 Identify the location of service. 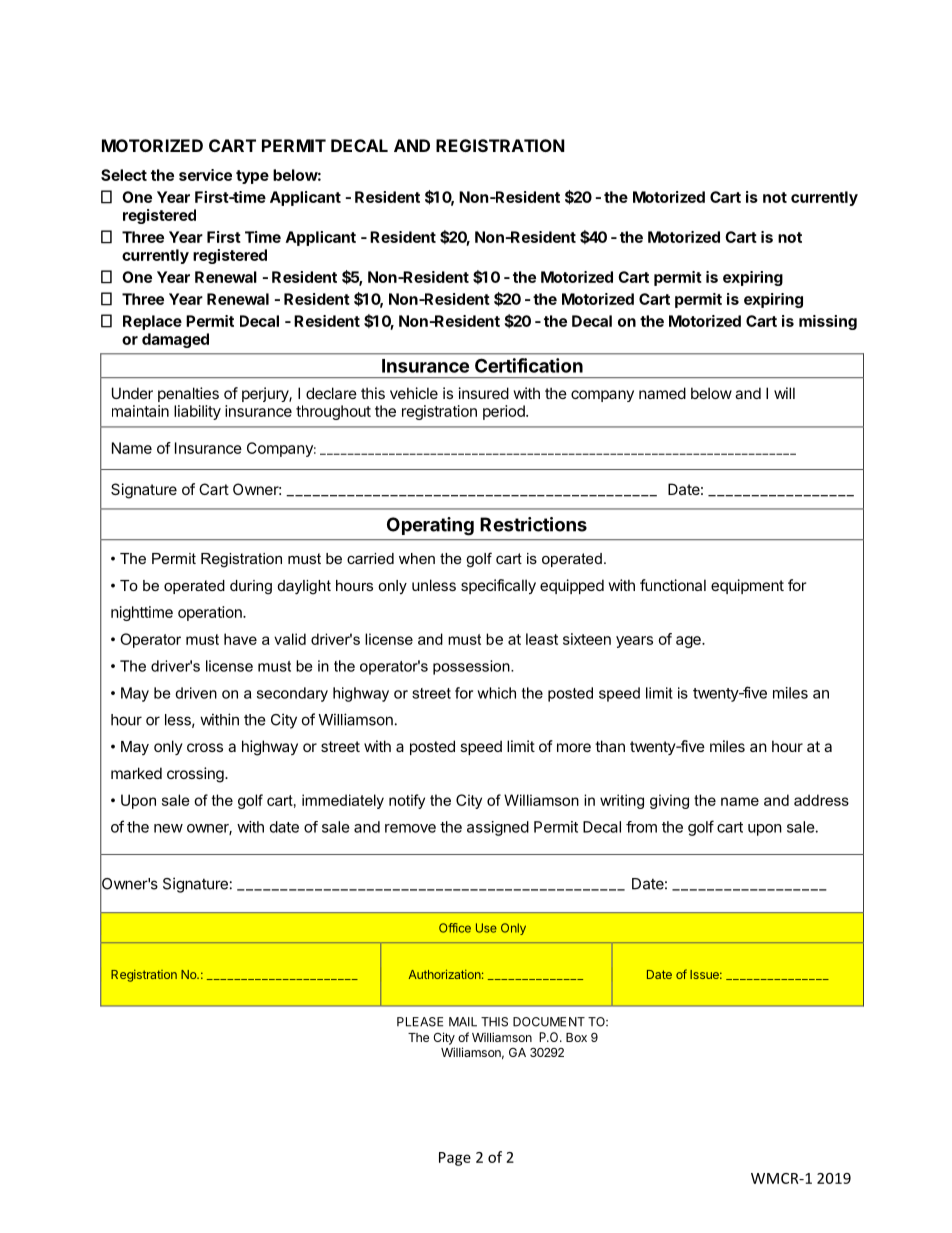
(205, 175).
